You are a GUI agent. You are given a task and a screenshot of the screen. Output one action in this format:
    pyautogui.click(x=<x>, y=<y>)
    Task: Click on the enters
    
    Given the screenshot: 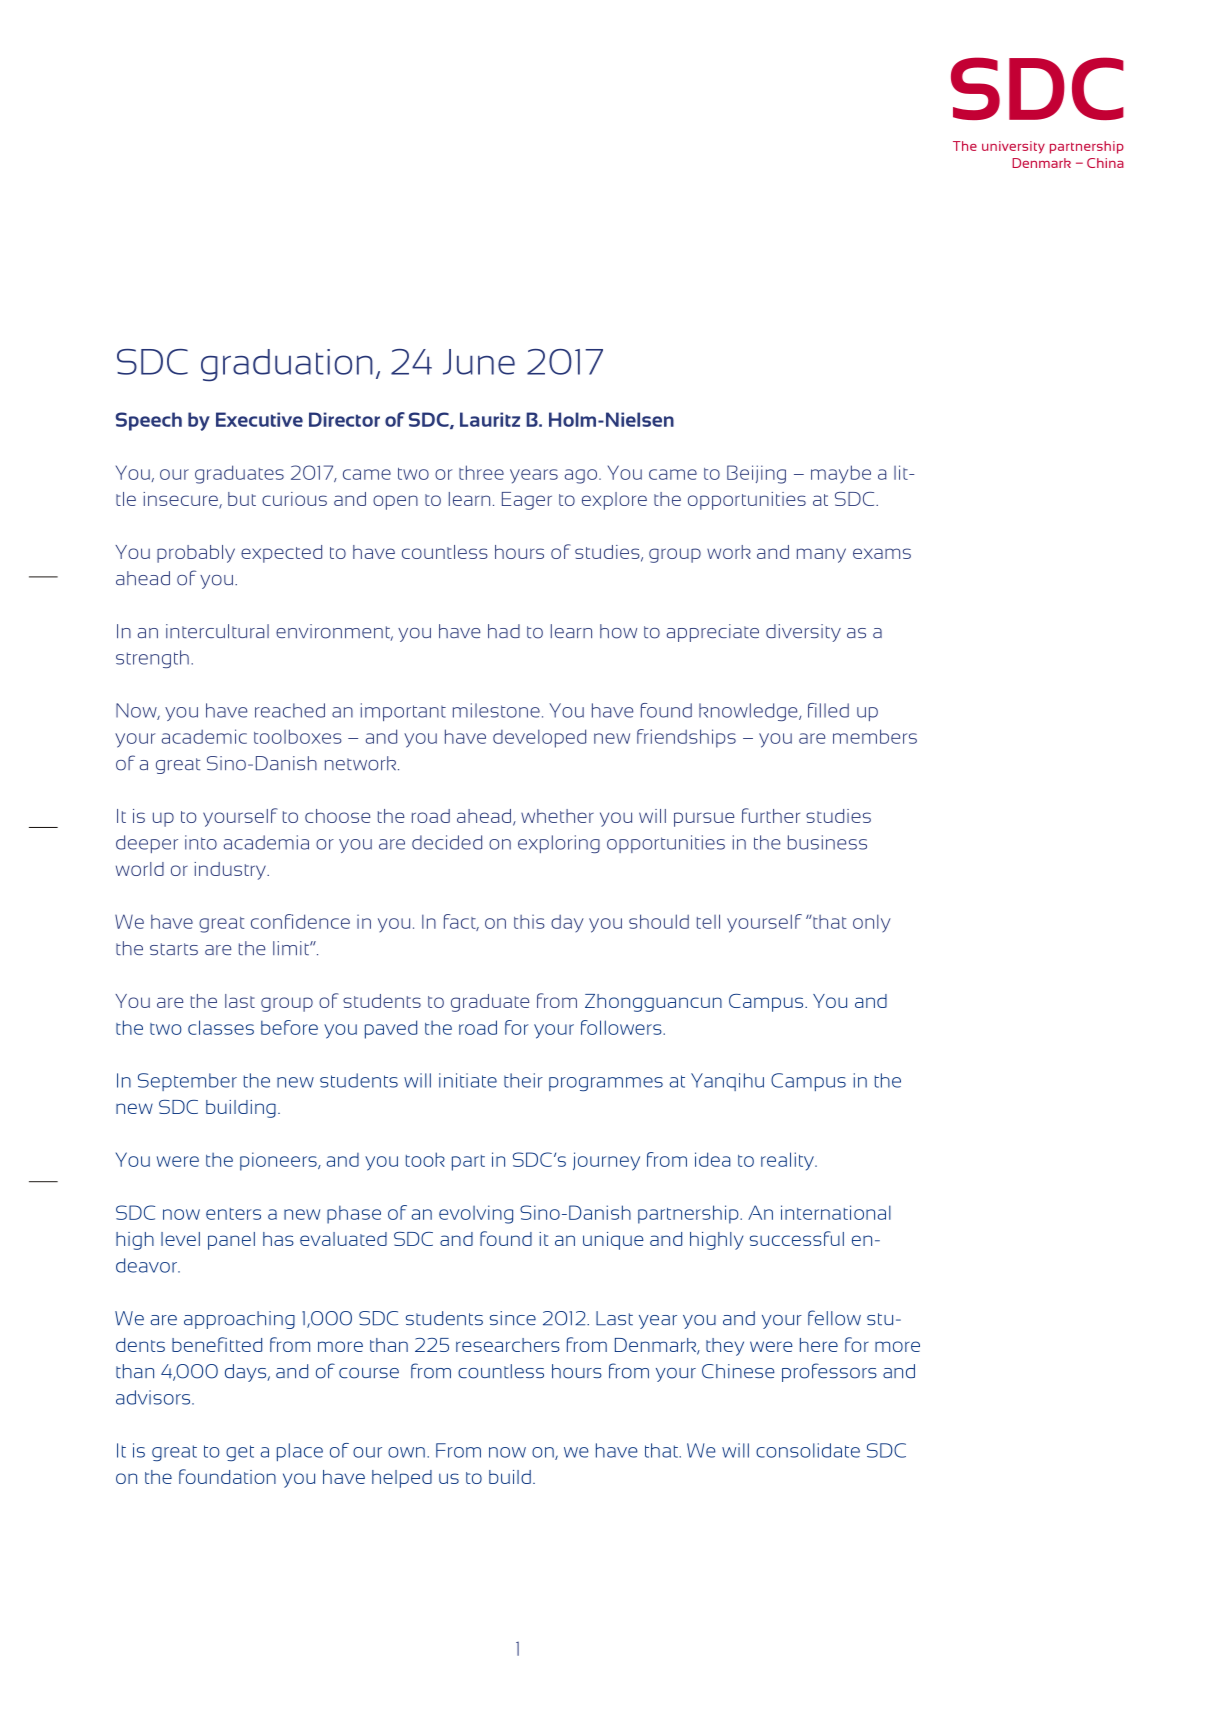 What is the action you would take?
    pyautogui.click(x=233, y=1214)
